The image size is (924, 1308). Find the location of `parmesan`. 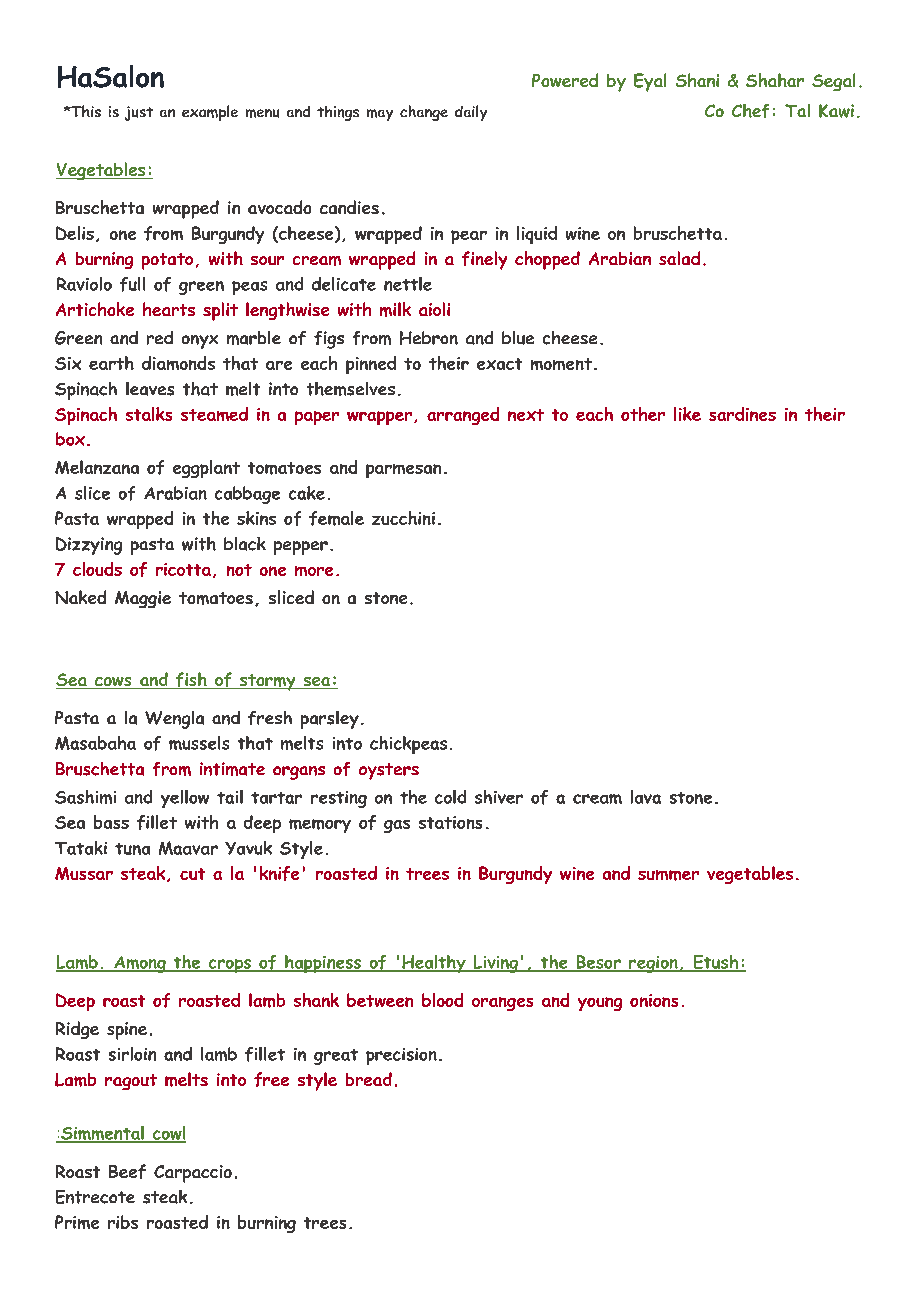

parmesan is located at coordinates (403, 471).
